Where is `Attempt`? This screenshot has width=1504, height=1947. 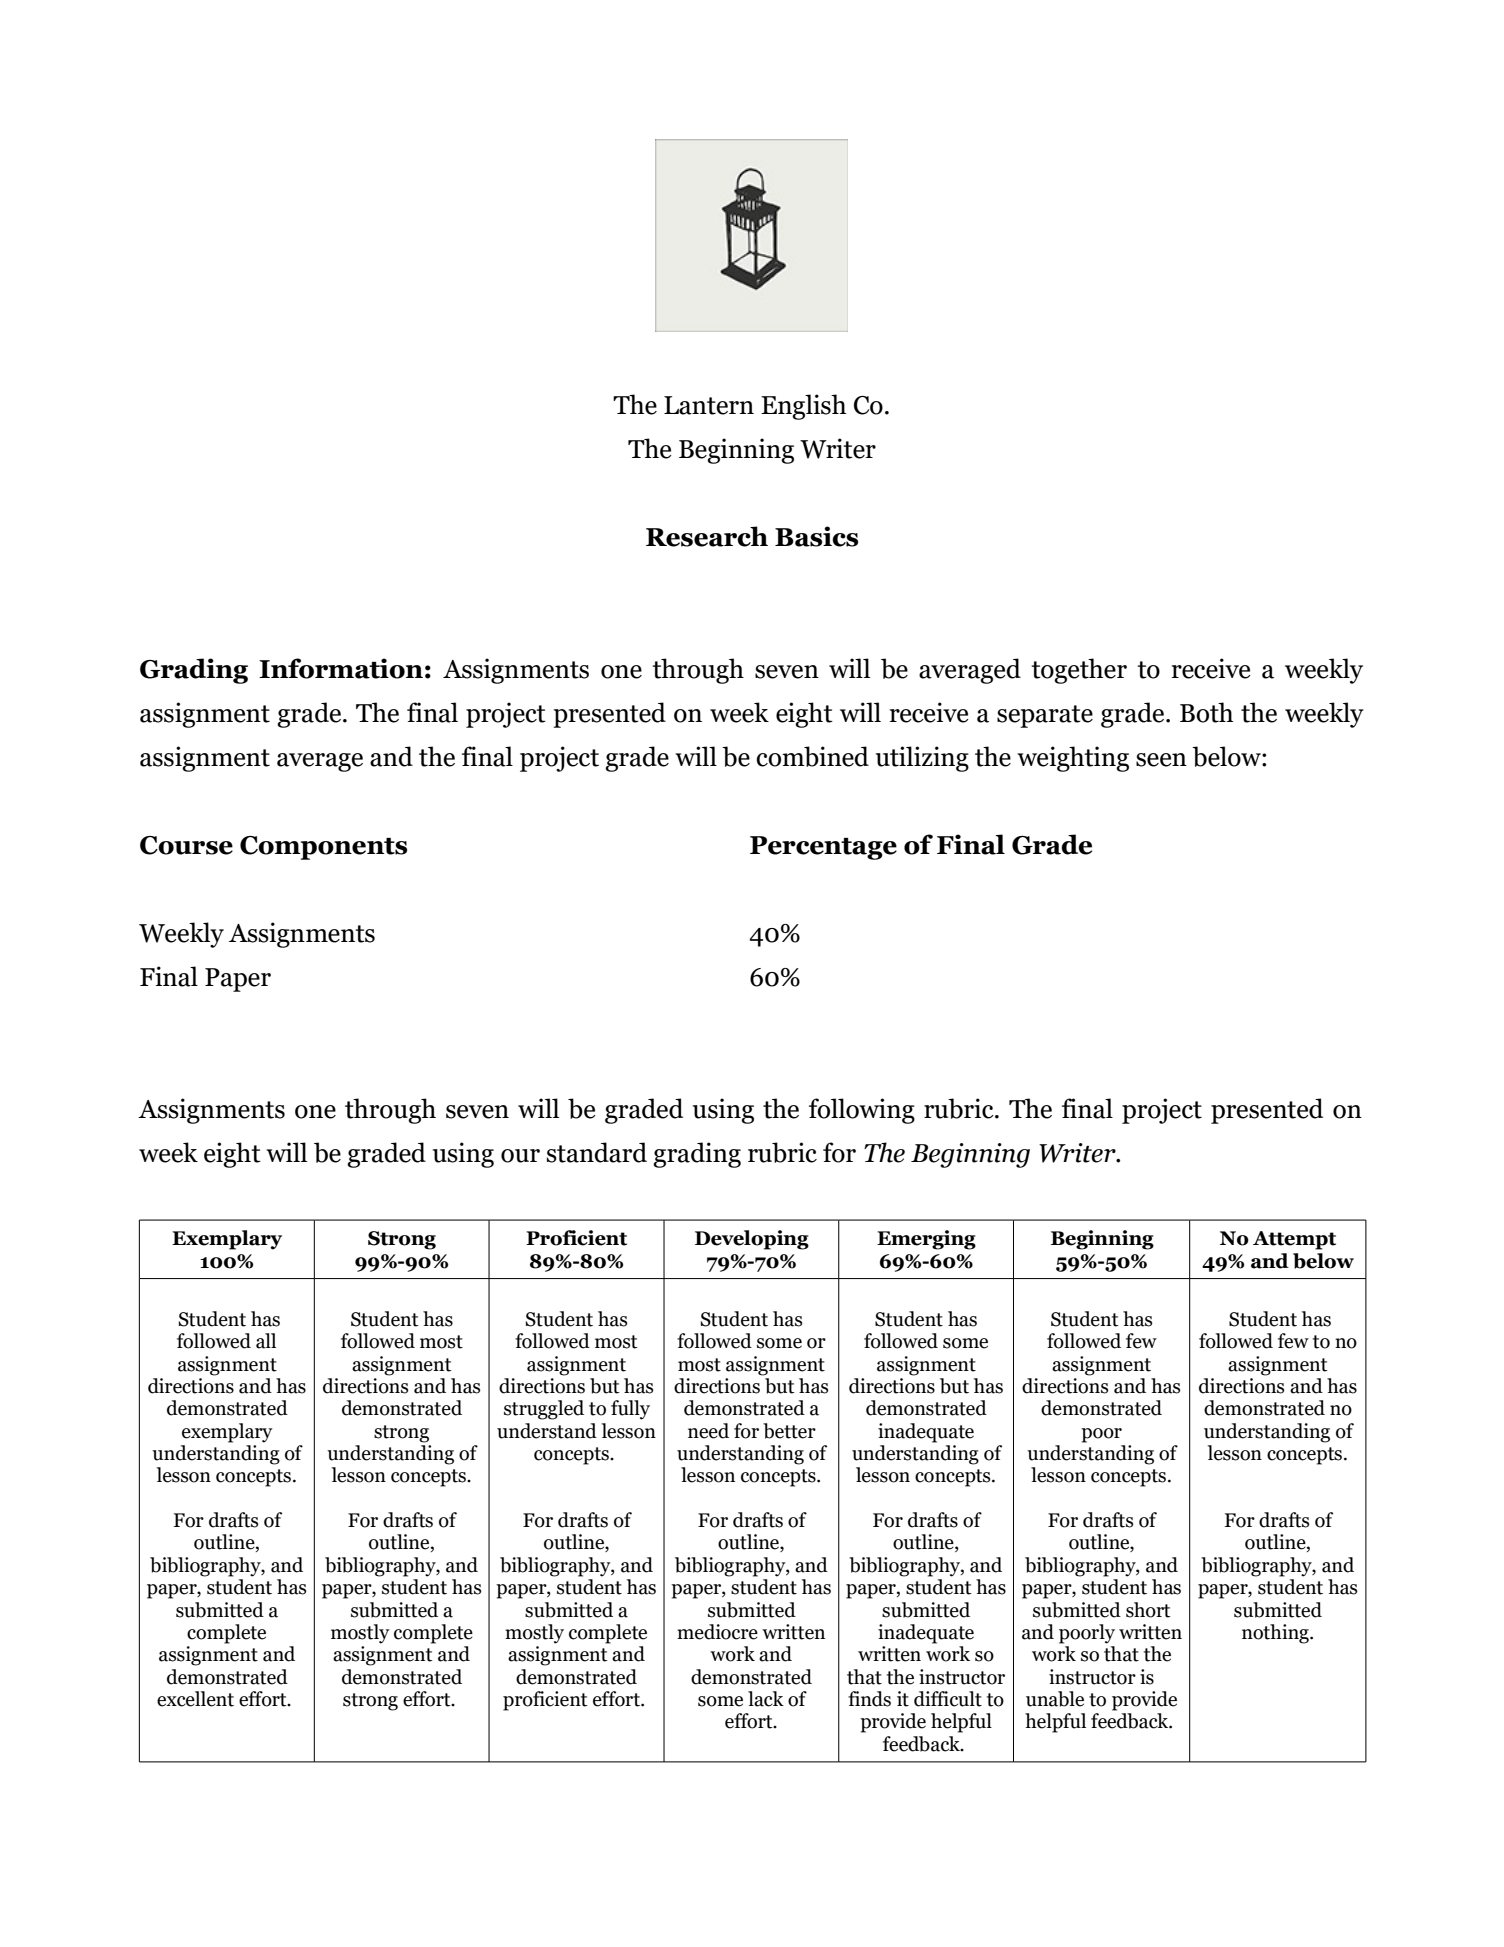 Attempt is located at coordinates (1294, 1240).
